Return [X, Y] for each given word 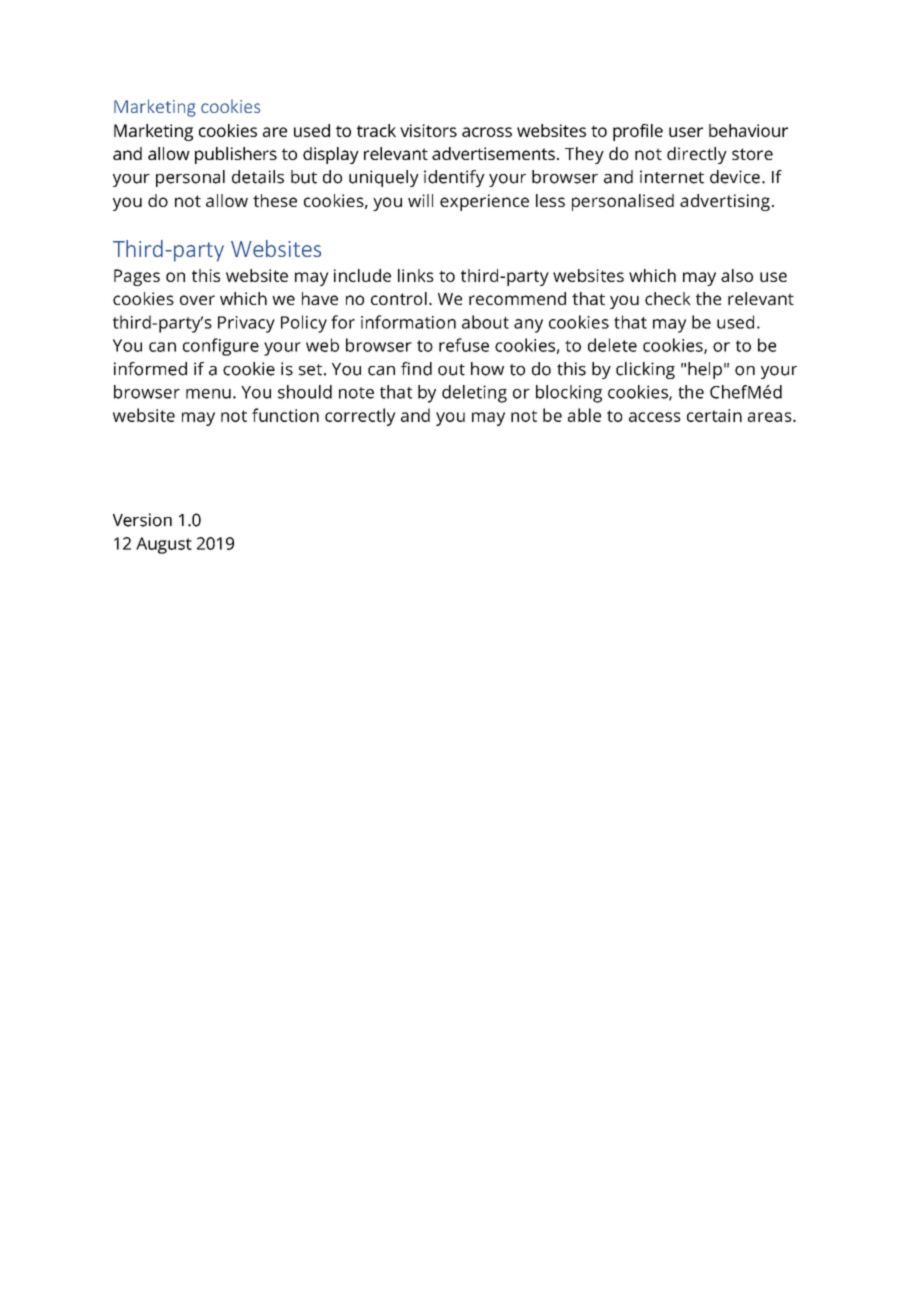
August [164, 545]
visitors [428, 130]
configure [221, 347]
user [686, 132]
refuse [464, 345]
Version [142, 520]
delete [612, 345]
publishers [236, 155]
